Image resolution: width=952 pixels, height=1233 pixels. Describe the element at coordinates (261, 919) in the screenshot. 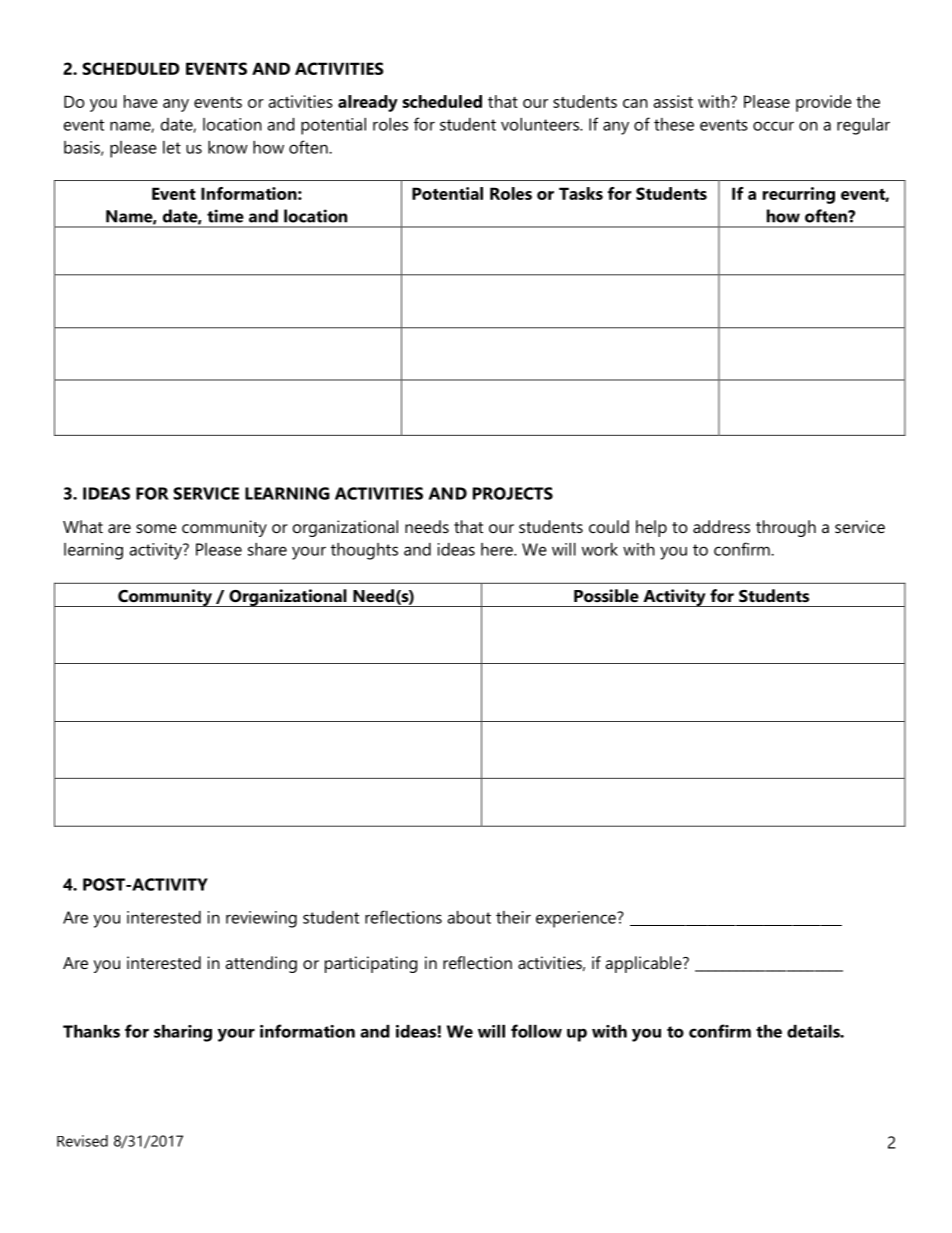

I see `reviewing` at that location.
